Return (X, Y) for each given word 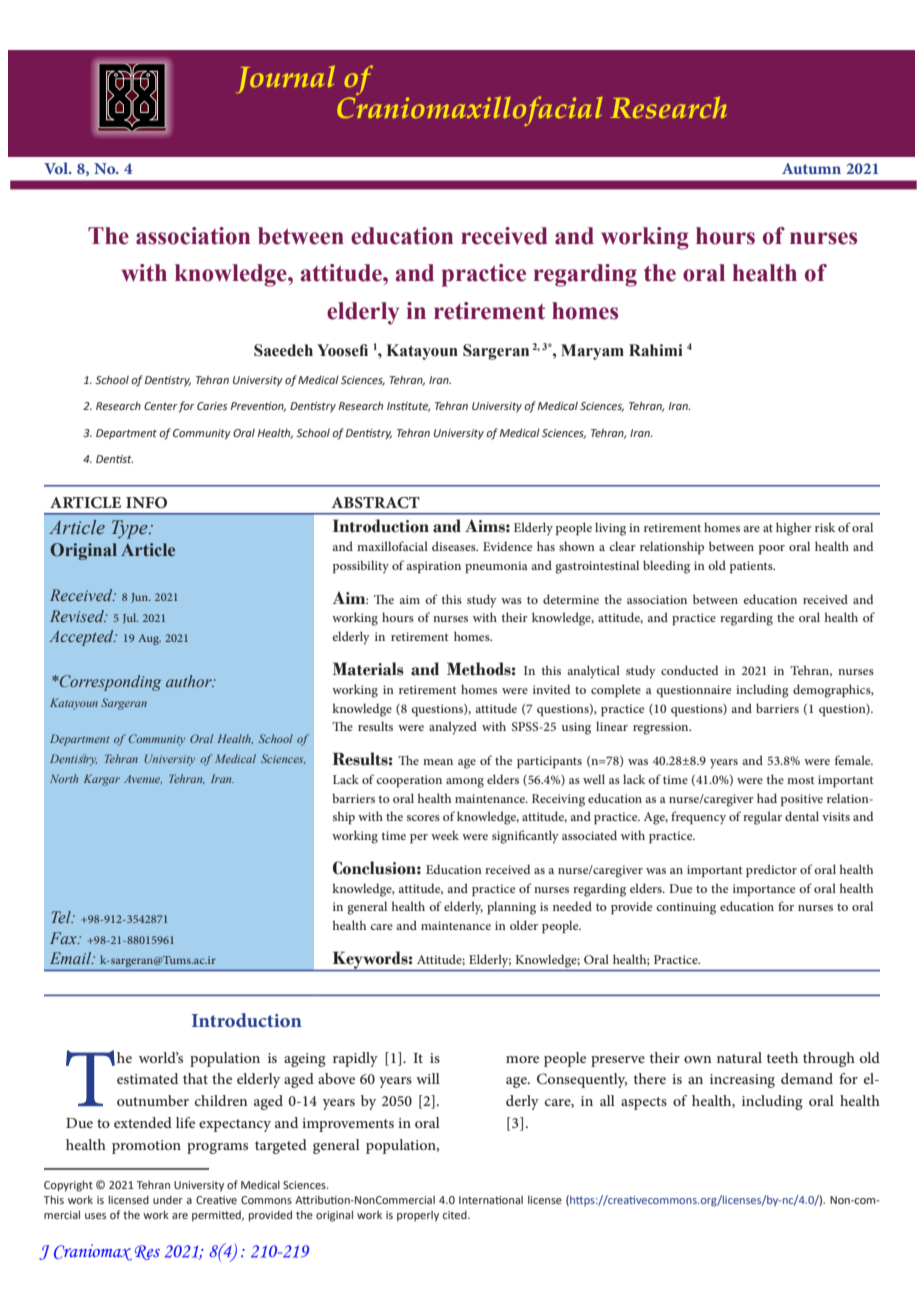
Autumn (811, 168)
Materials (368, 669)
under (168, 1199)
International (491, 1200)
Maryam (592, 352)
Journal (286, 79)
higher (794, 529)
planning (511, 908)
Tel (62, 917)
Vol (57, 168)
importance (764, 890)
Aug (149, 639)
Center (161, 406)
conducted (690, 670)
